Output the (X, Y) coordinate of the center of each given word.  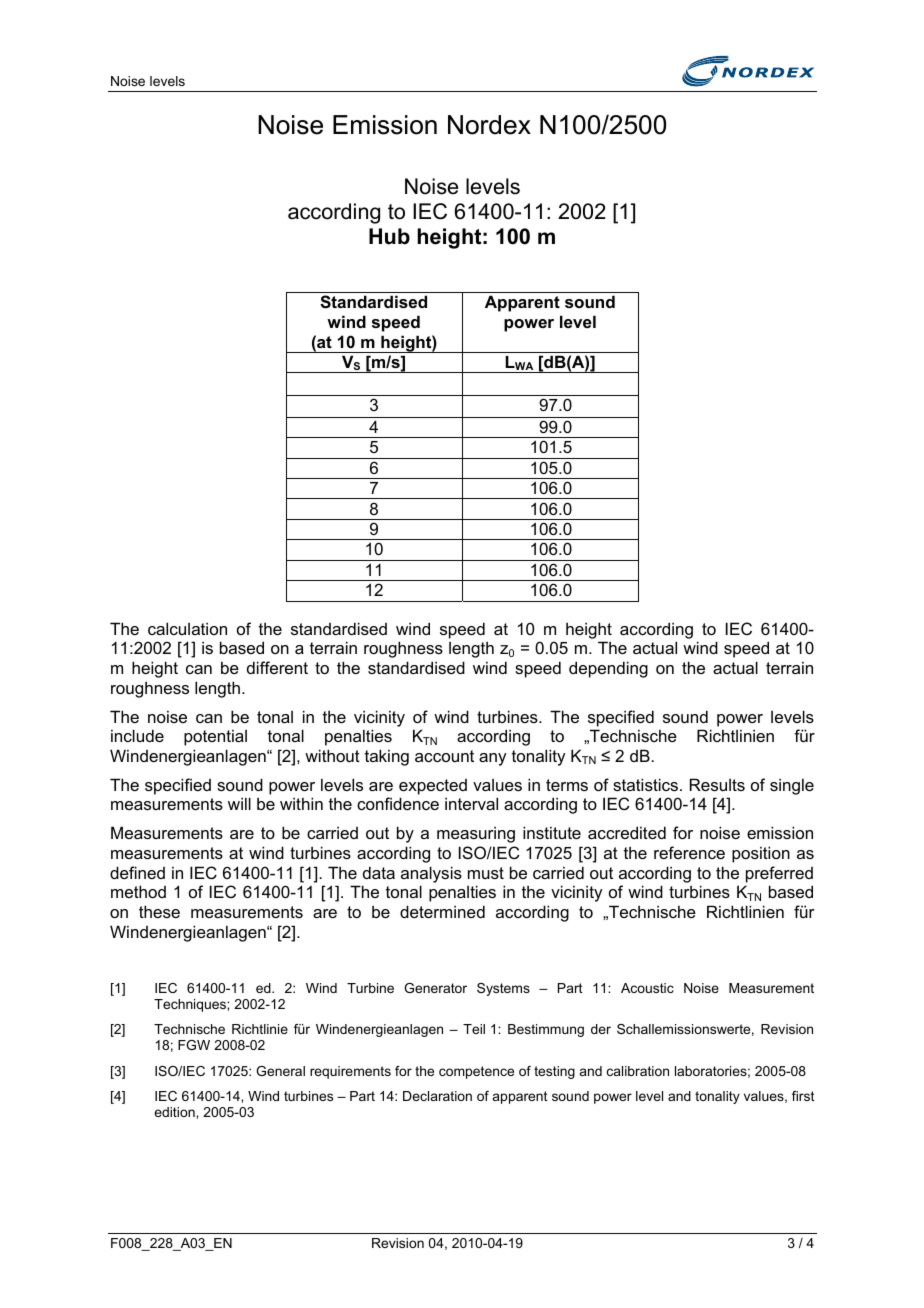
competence (476, 1072)
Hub (389, 236)
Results (717, 784)
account (444, 756)
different (277, 667)
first (803, 1096)
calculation (187, 628)
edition (175, 1112)
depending (608, 669)
